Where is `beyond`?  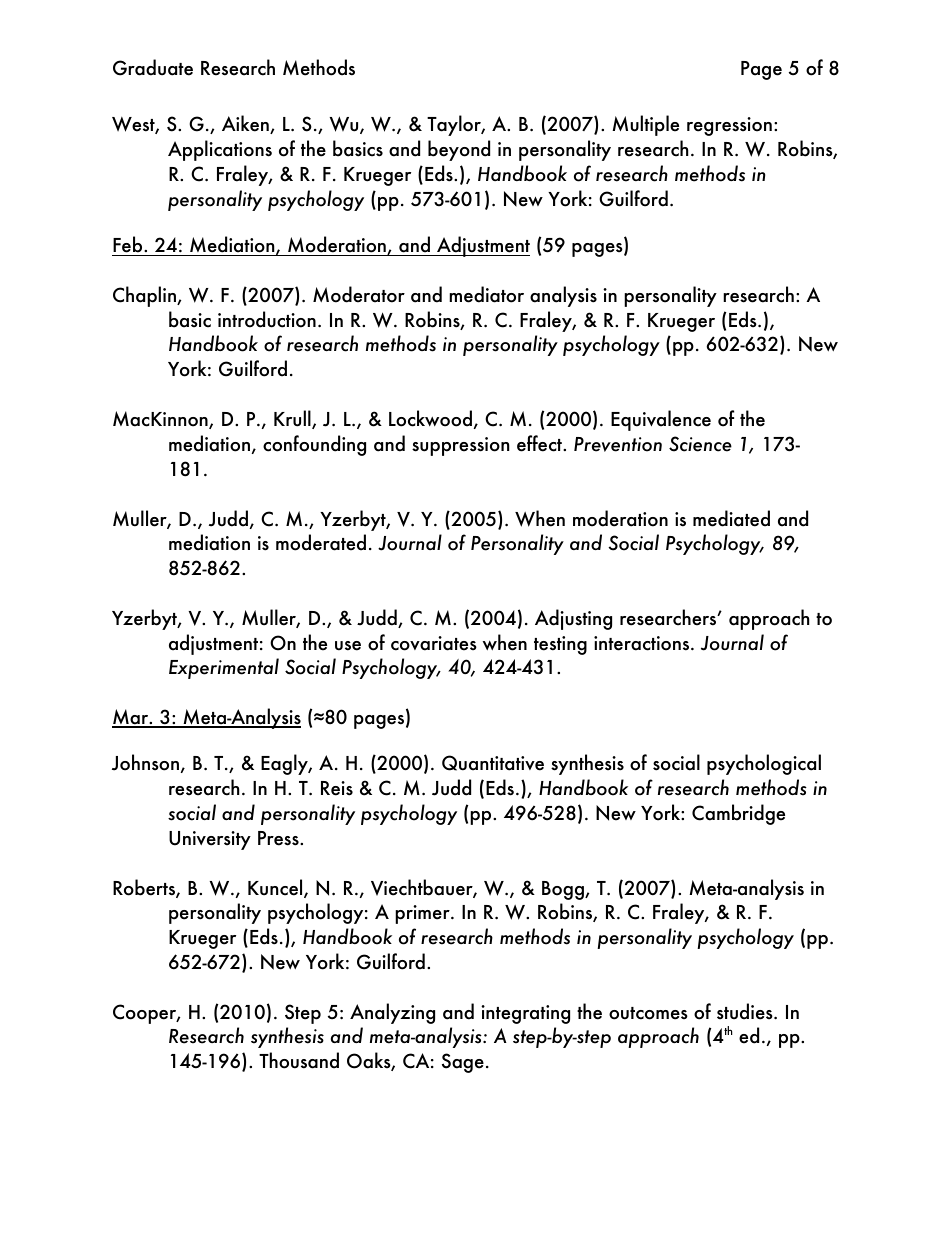
beyond is located at coordinates (459, 150).
